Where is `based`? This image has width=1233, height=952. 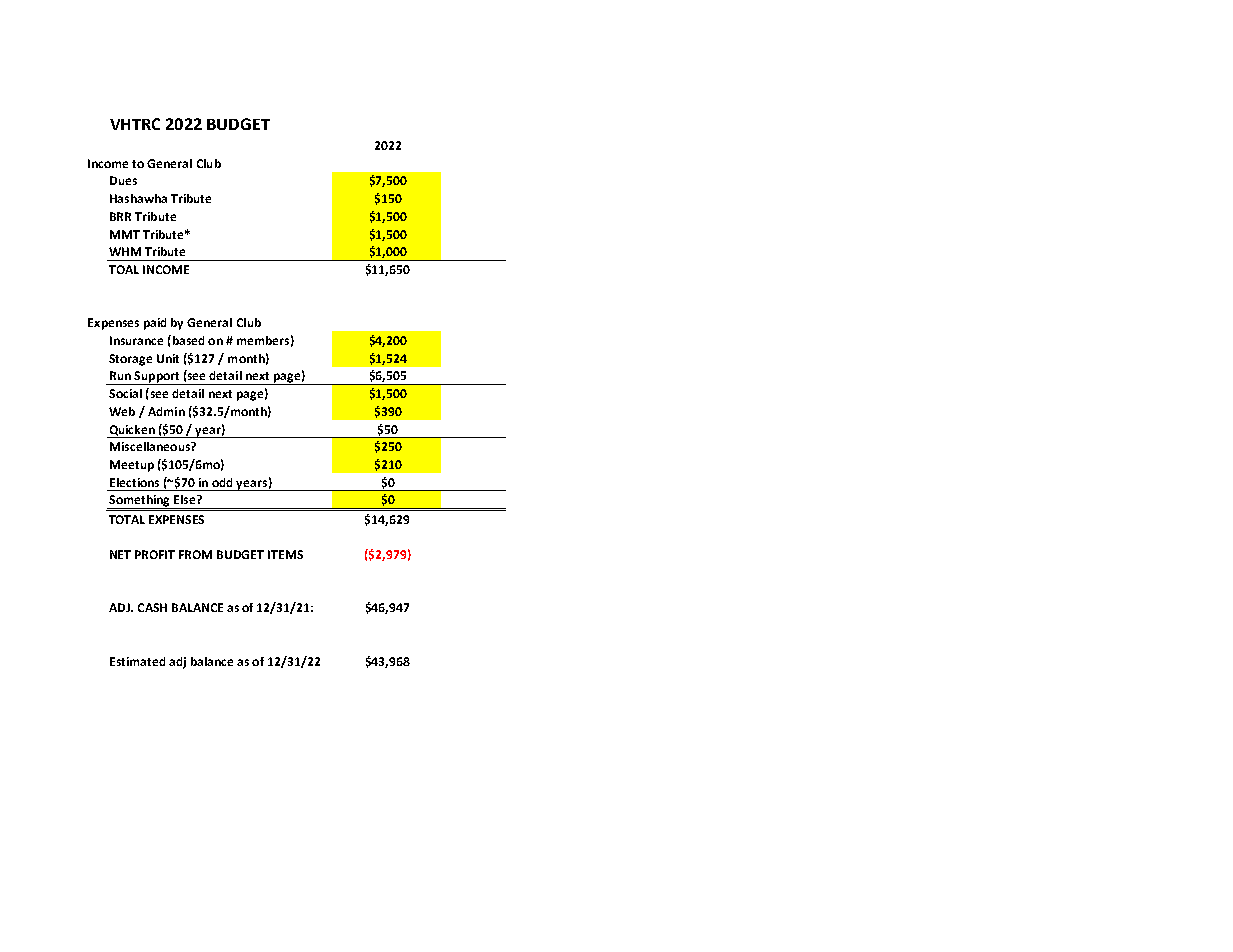
based is located at coordinates (187, 340).
